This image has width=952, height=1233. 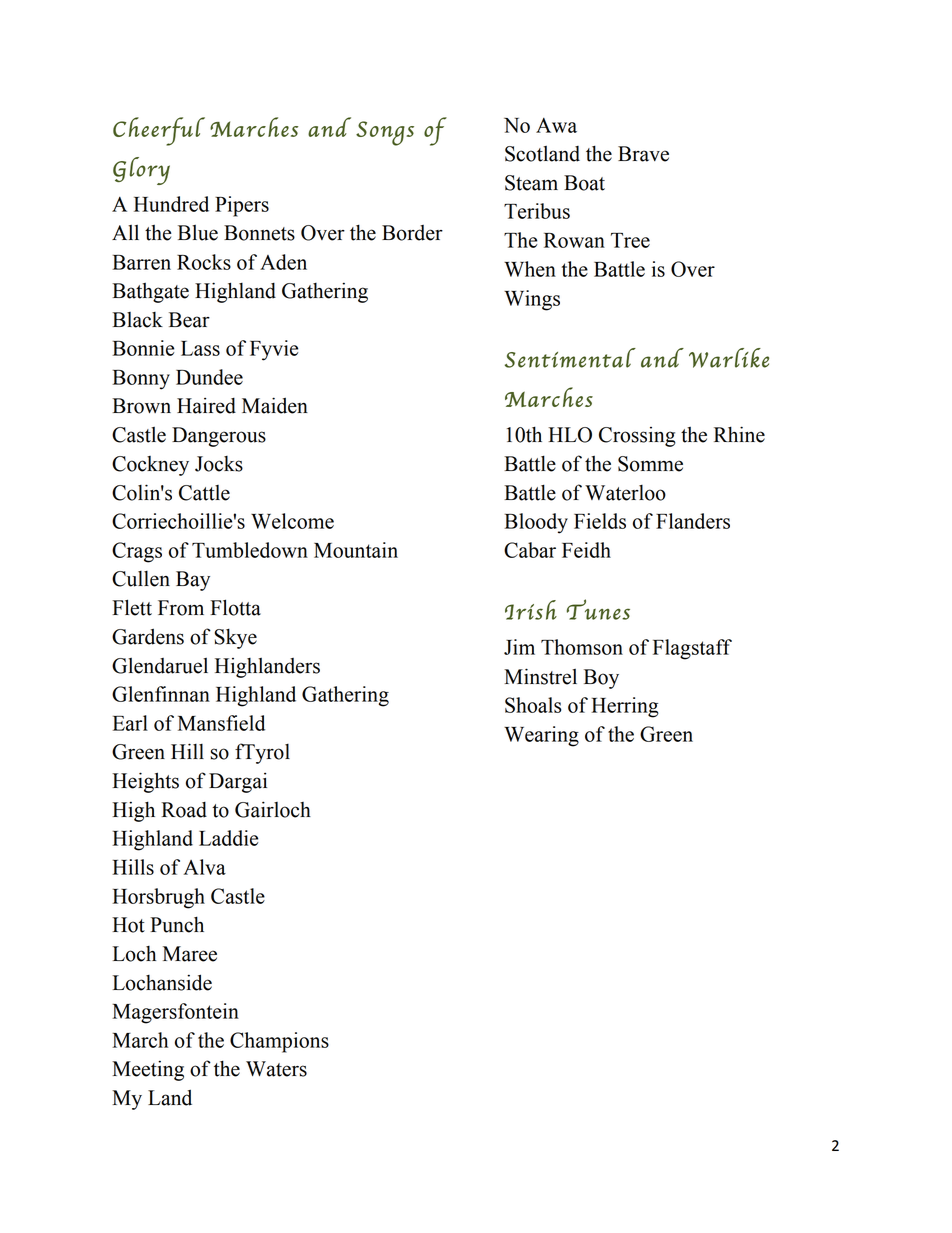 I want to click on Cheerful, so click(x=159, y=131).
